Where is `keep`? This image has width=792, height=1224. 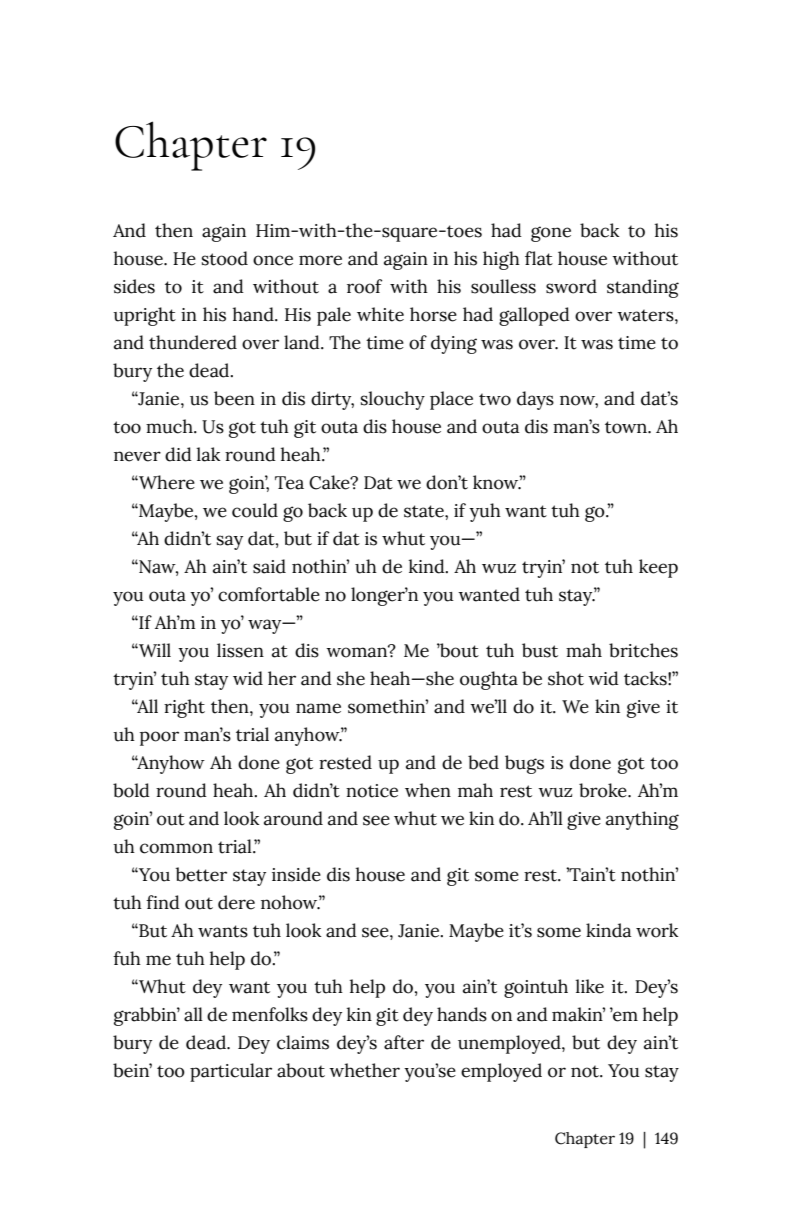
keep is located at coordinates (658, 568).
